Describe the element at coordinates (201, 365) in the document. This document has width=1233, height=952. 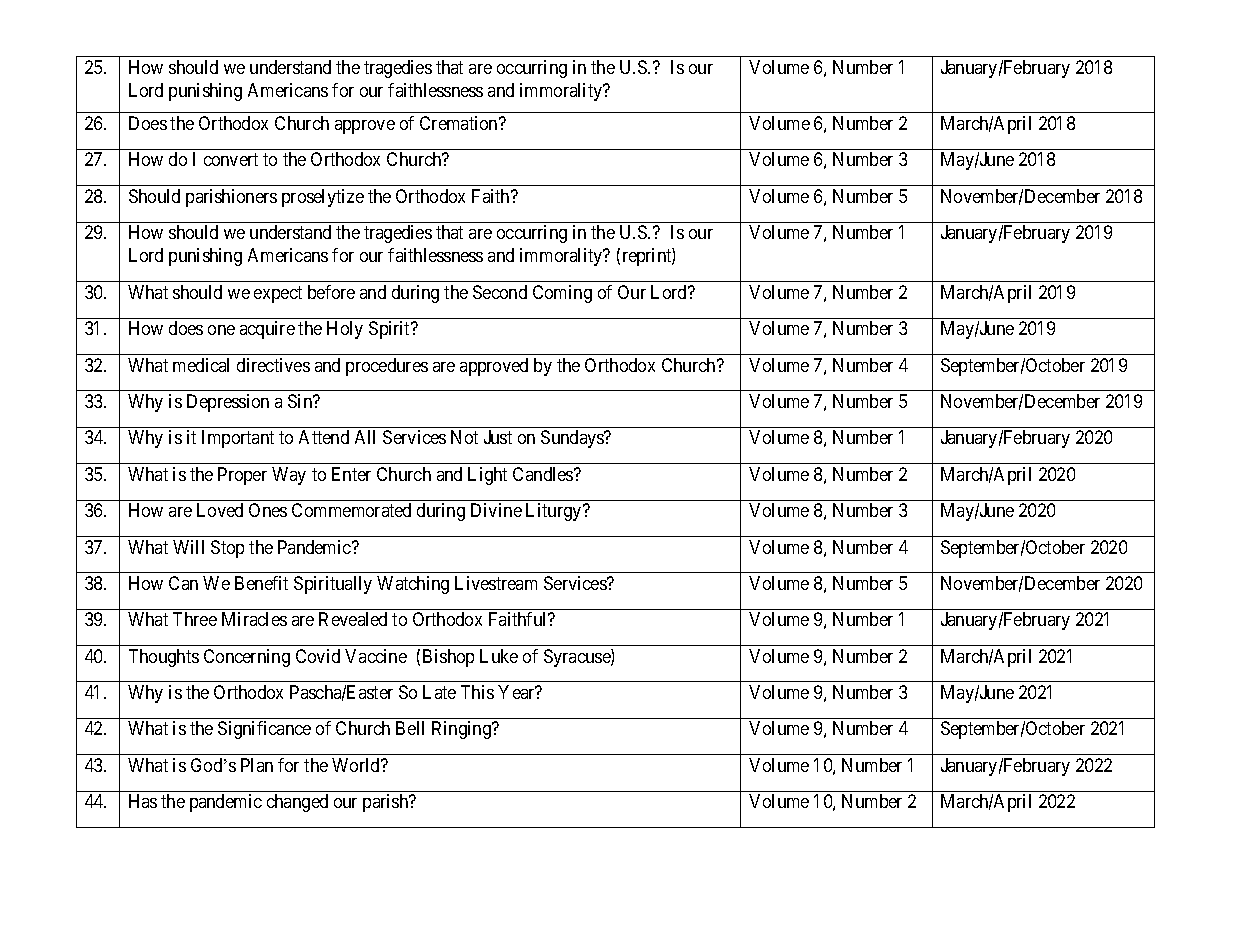
I see `medical` at that location.
